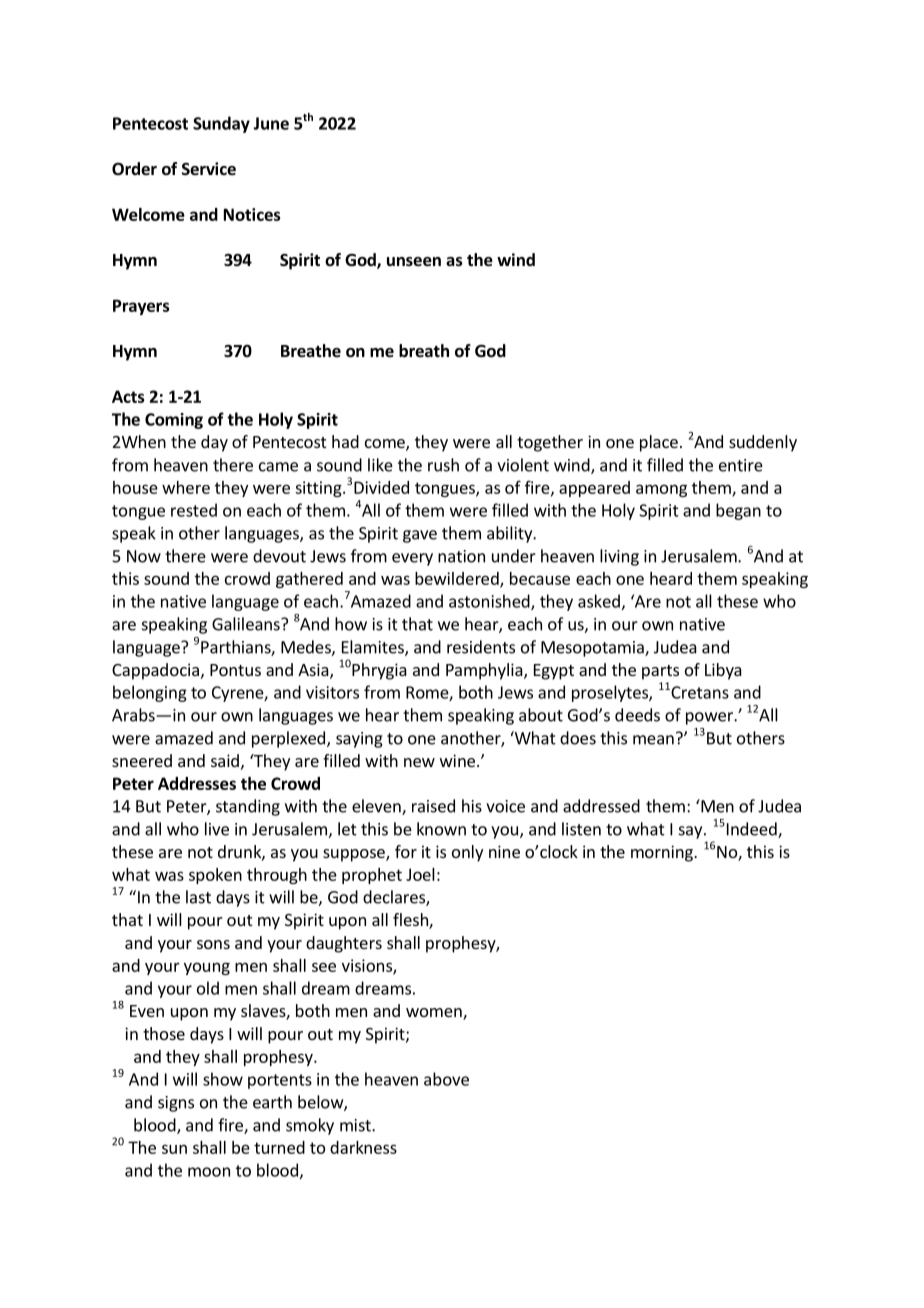  Describe the element at coordinates (209, 1172) in the screenshot. I see `moon` at that location.
